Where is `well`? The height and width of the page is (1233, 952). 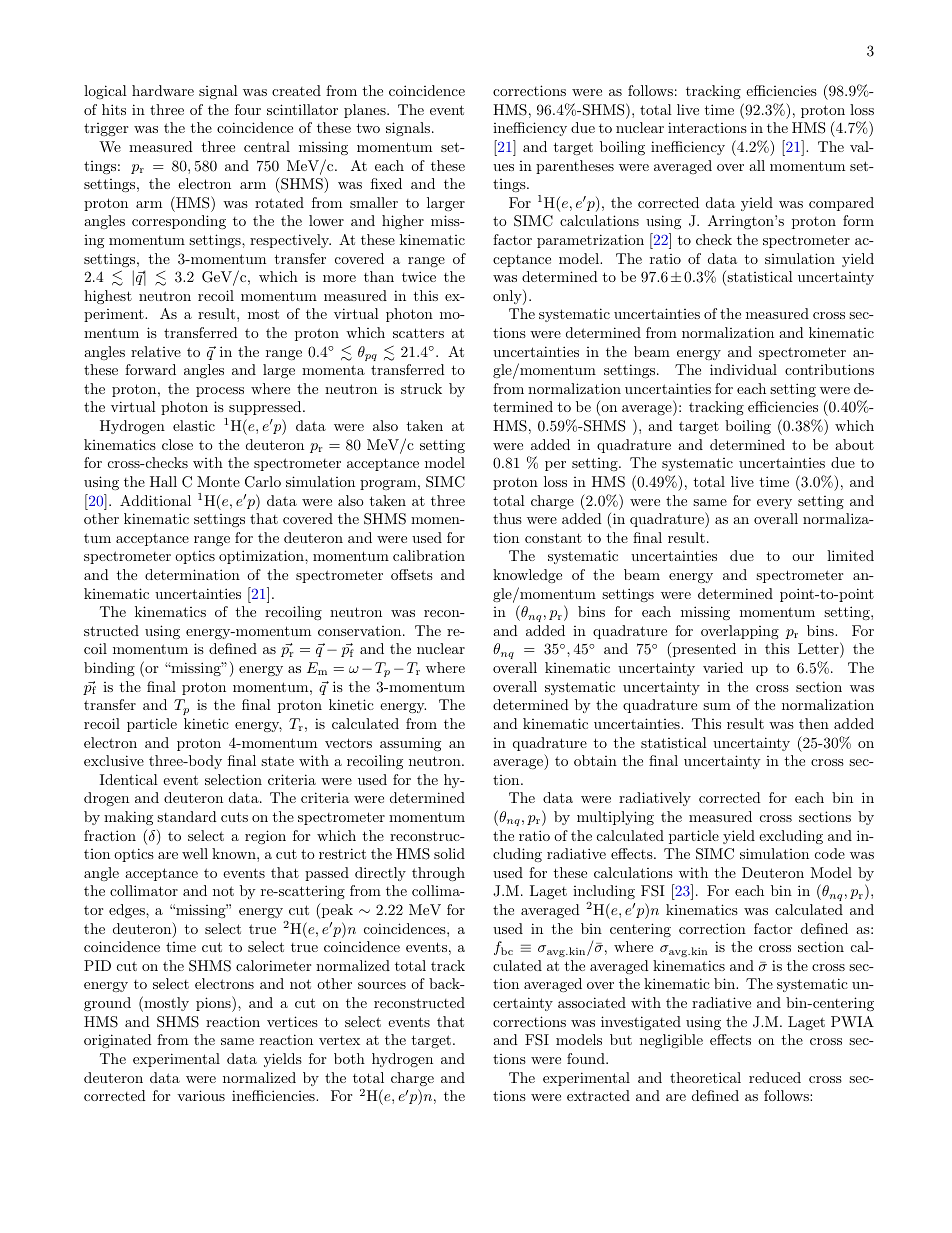 well is located at coordinates (195, 853).
